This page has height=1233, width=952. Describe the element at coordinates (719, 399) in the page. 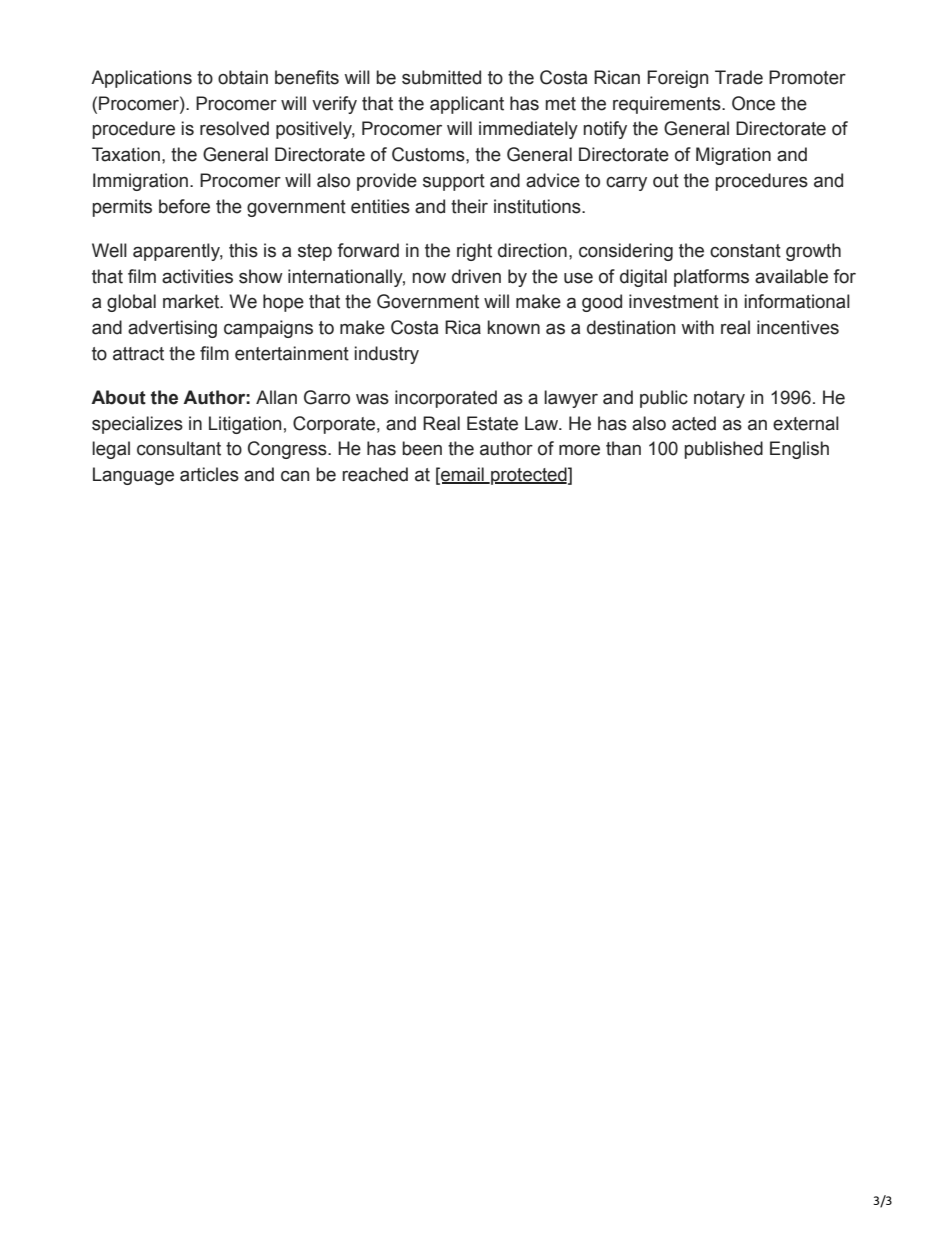

I see `notary` at that location.
